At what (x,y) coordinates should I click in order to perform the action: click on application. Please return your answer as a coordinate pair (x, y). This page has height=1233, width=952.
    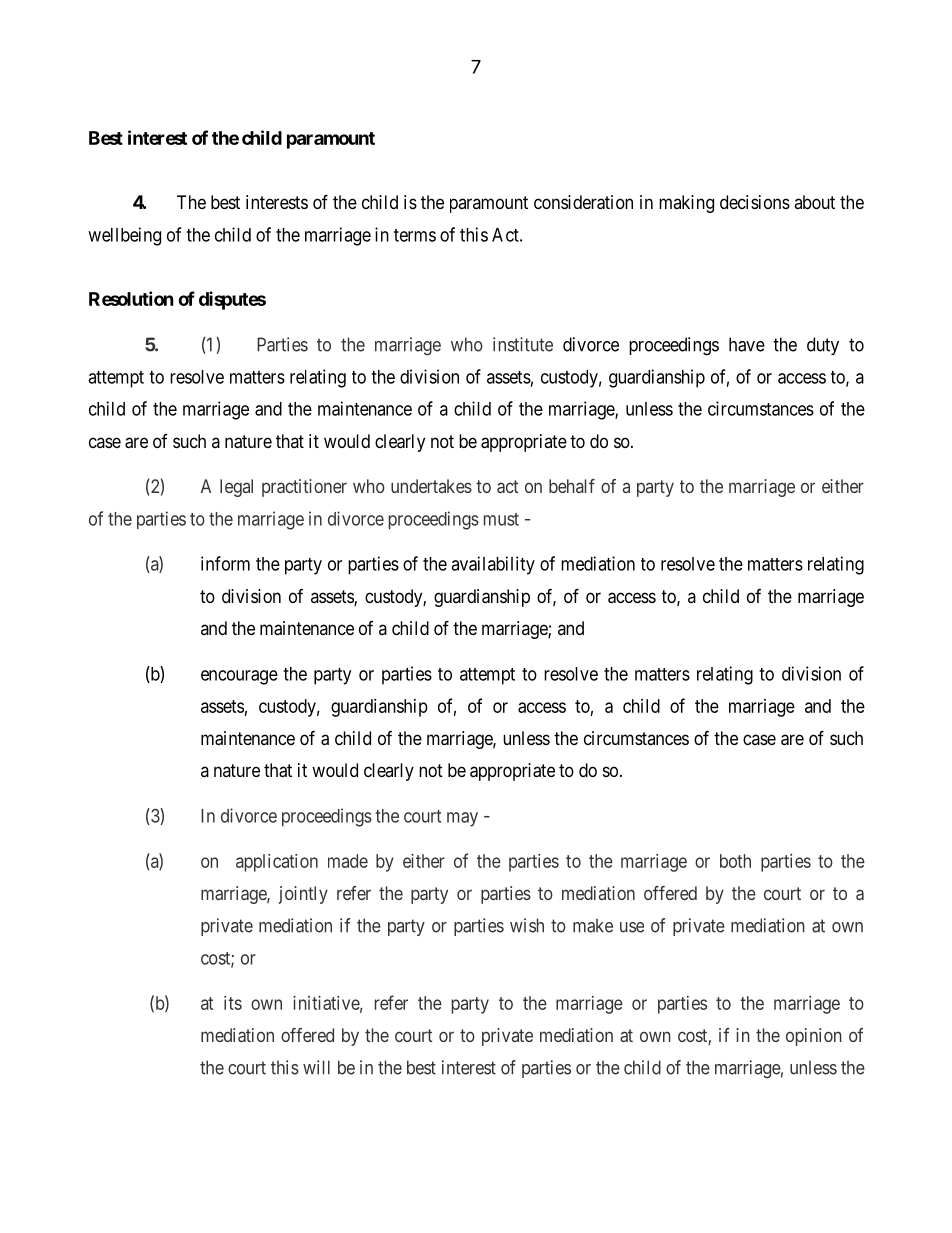
    Looking at the image, I should click on (277, 863).
